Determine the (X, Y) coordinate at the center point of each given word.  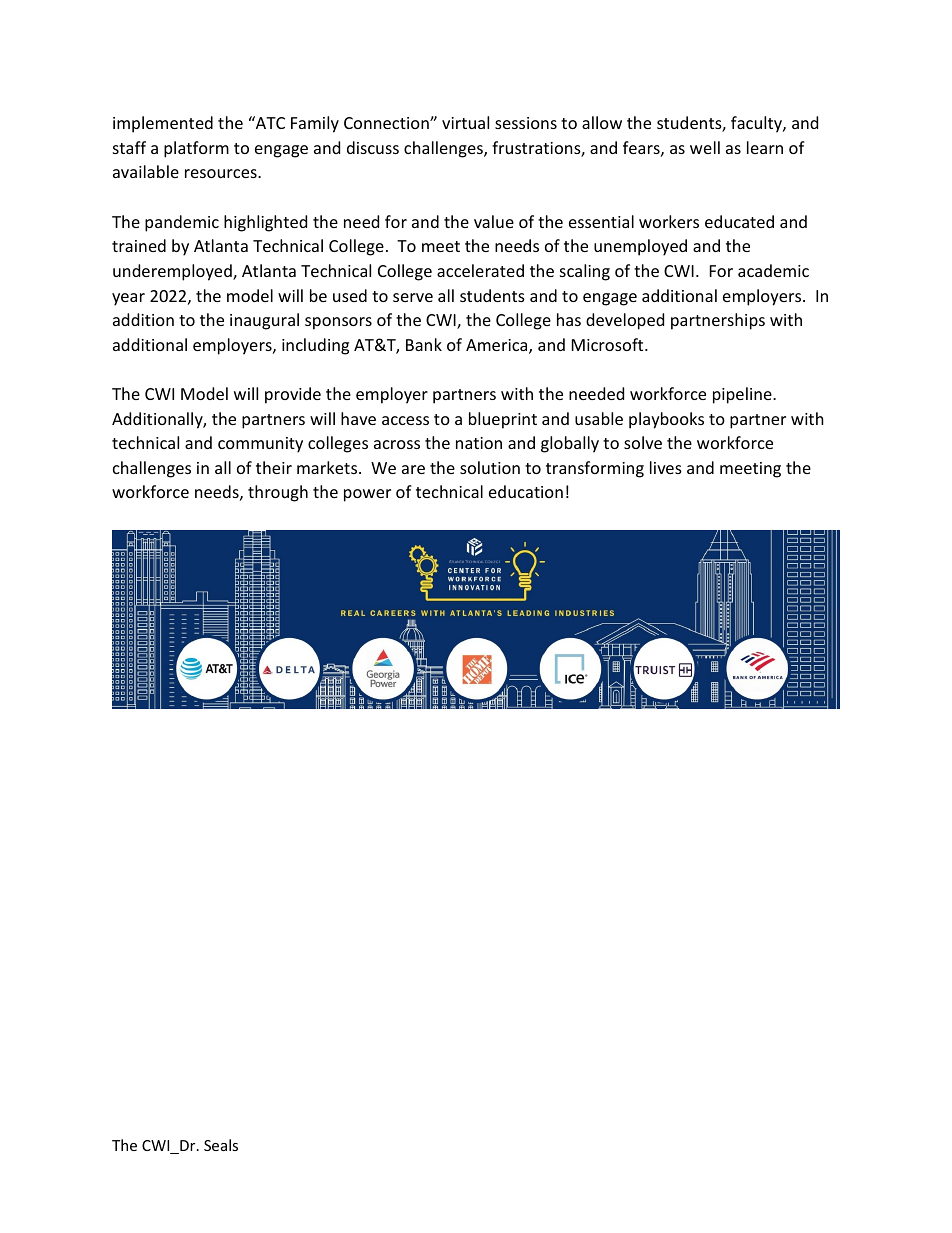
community (260, 445)
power (367, 495)
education (526, 491)
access (405, 420)
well (705, 147)
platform (196, 149)
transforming (595, 469)
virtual (465, 122)
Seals (221, 1145)
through (278, 493)
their (274, 467)
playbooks (666, 420)
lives (666, 467)
